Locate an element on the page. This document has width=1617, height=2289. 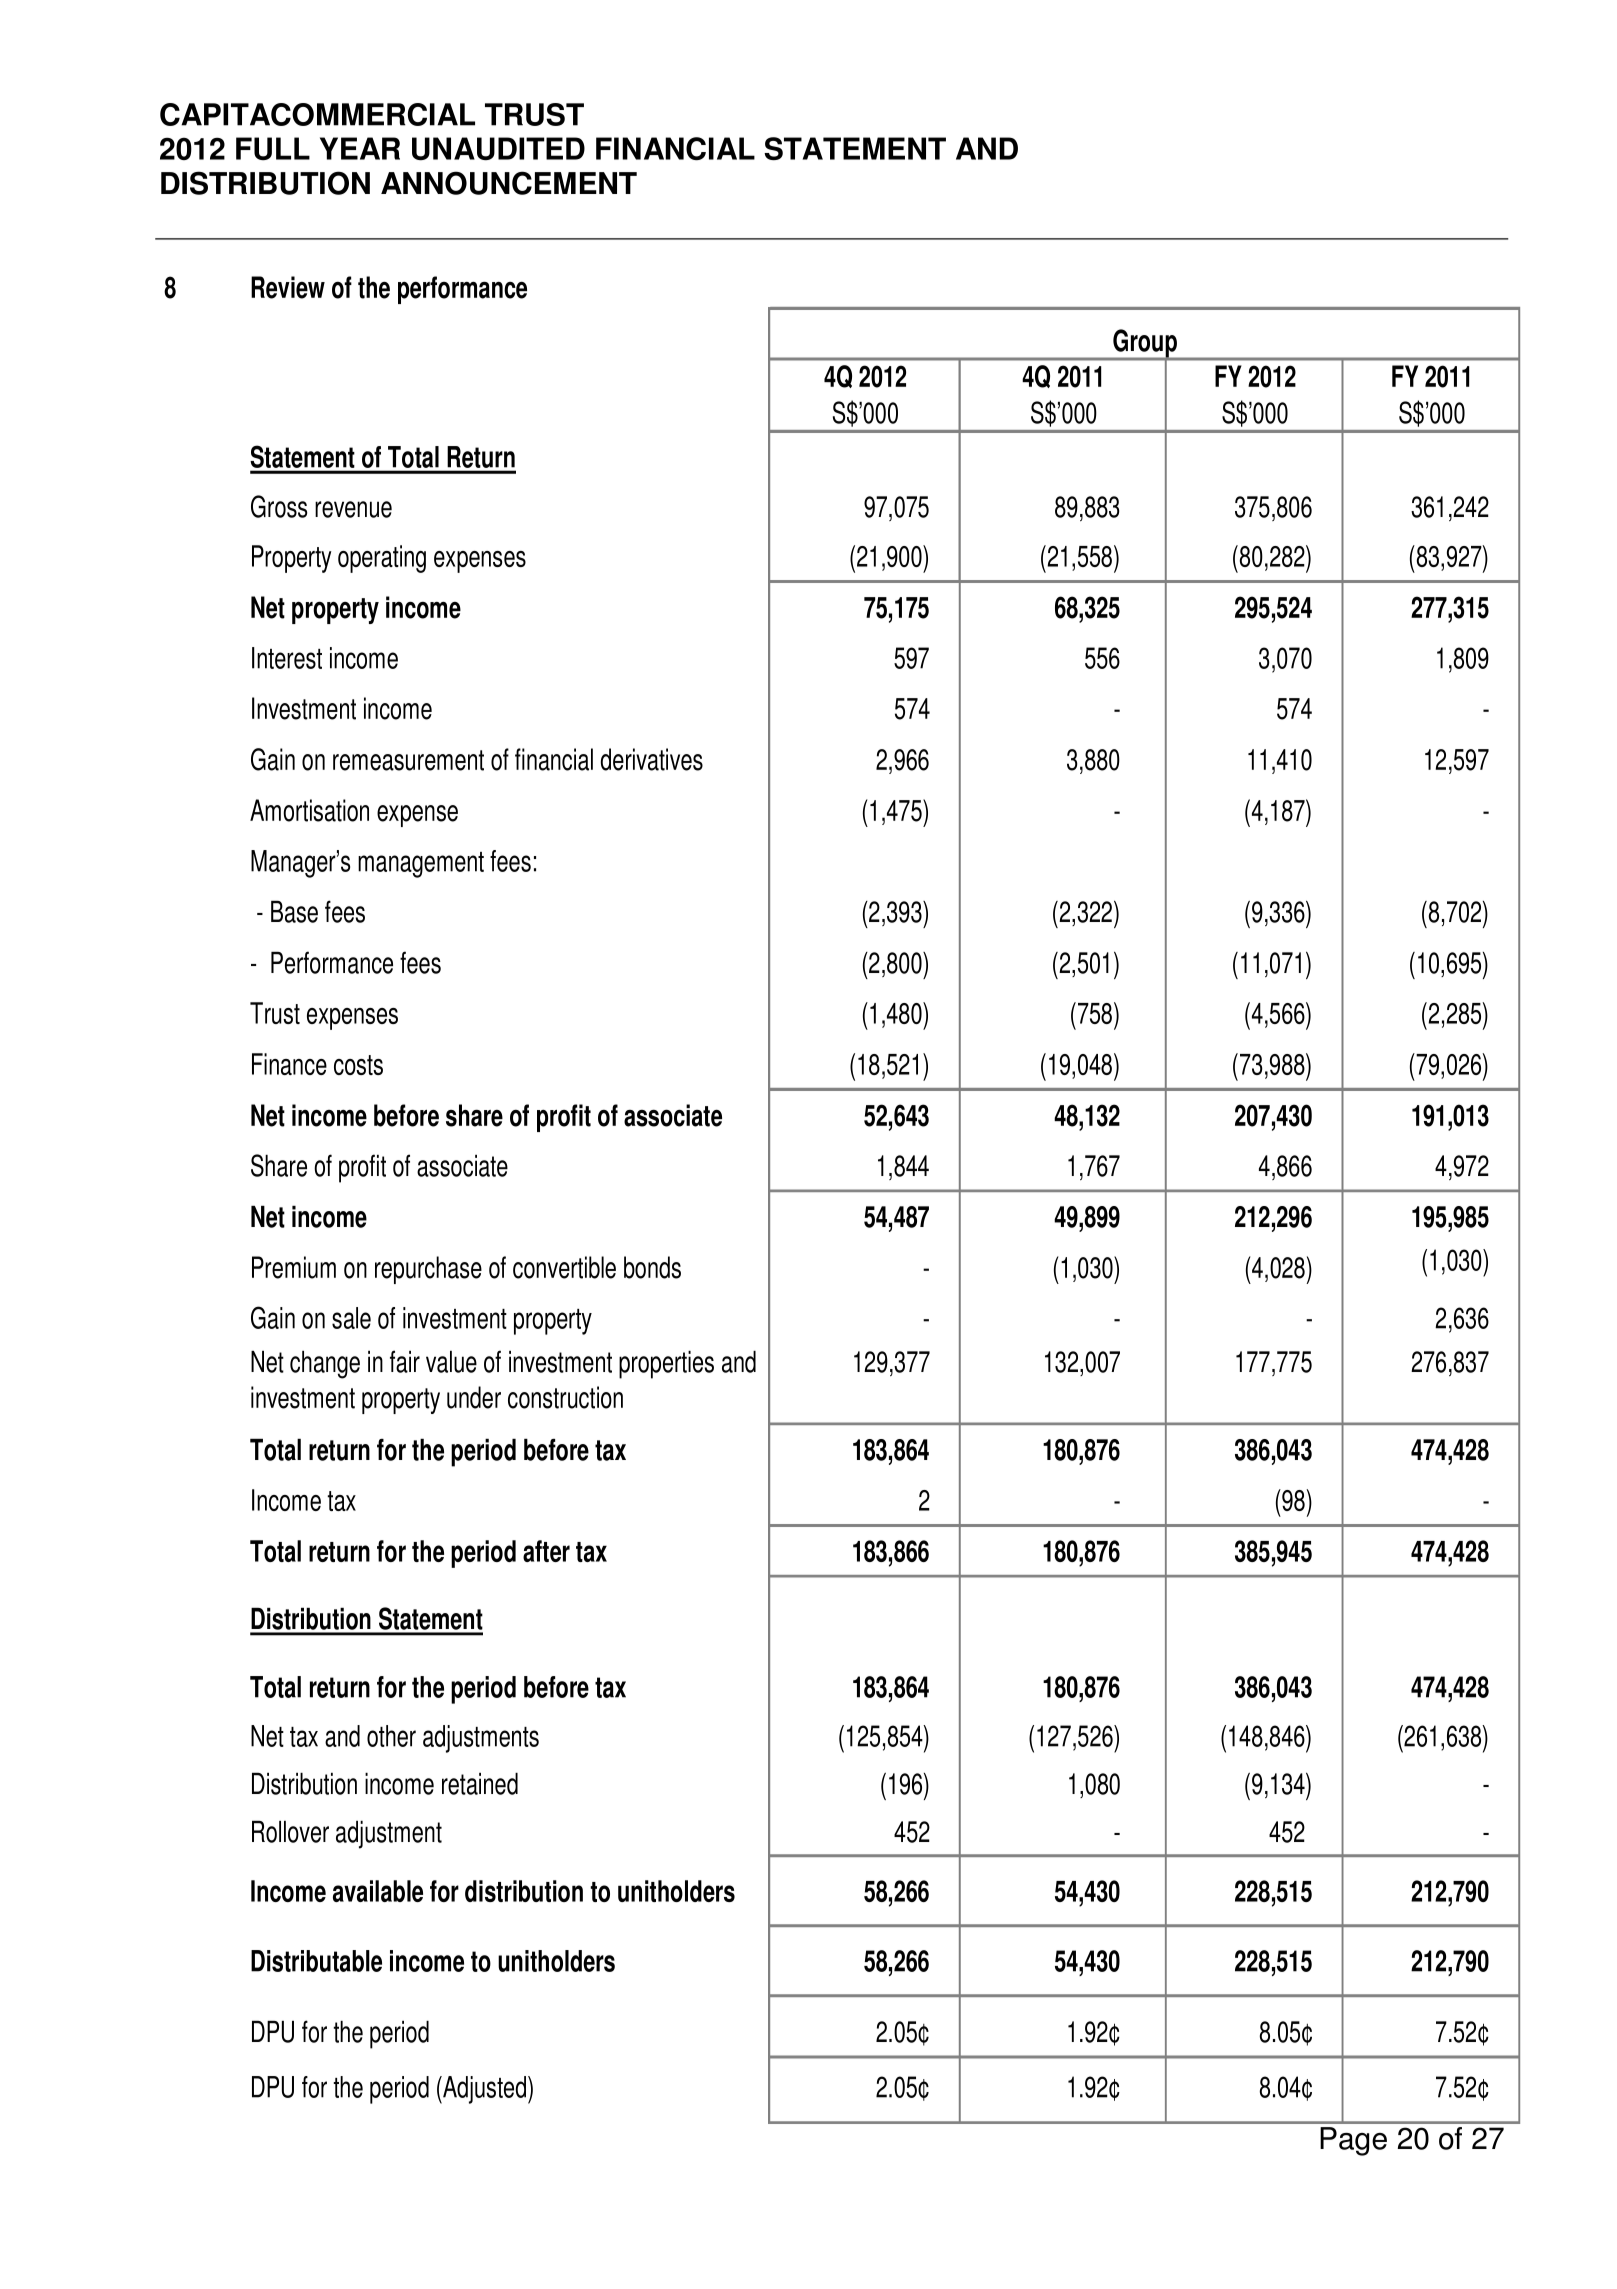
properties is located at coordinates (666, 1364).
